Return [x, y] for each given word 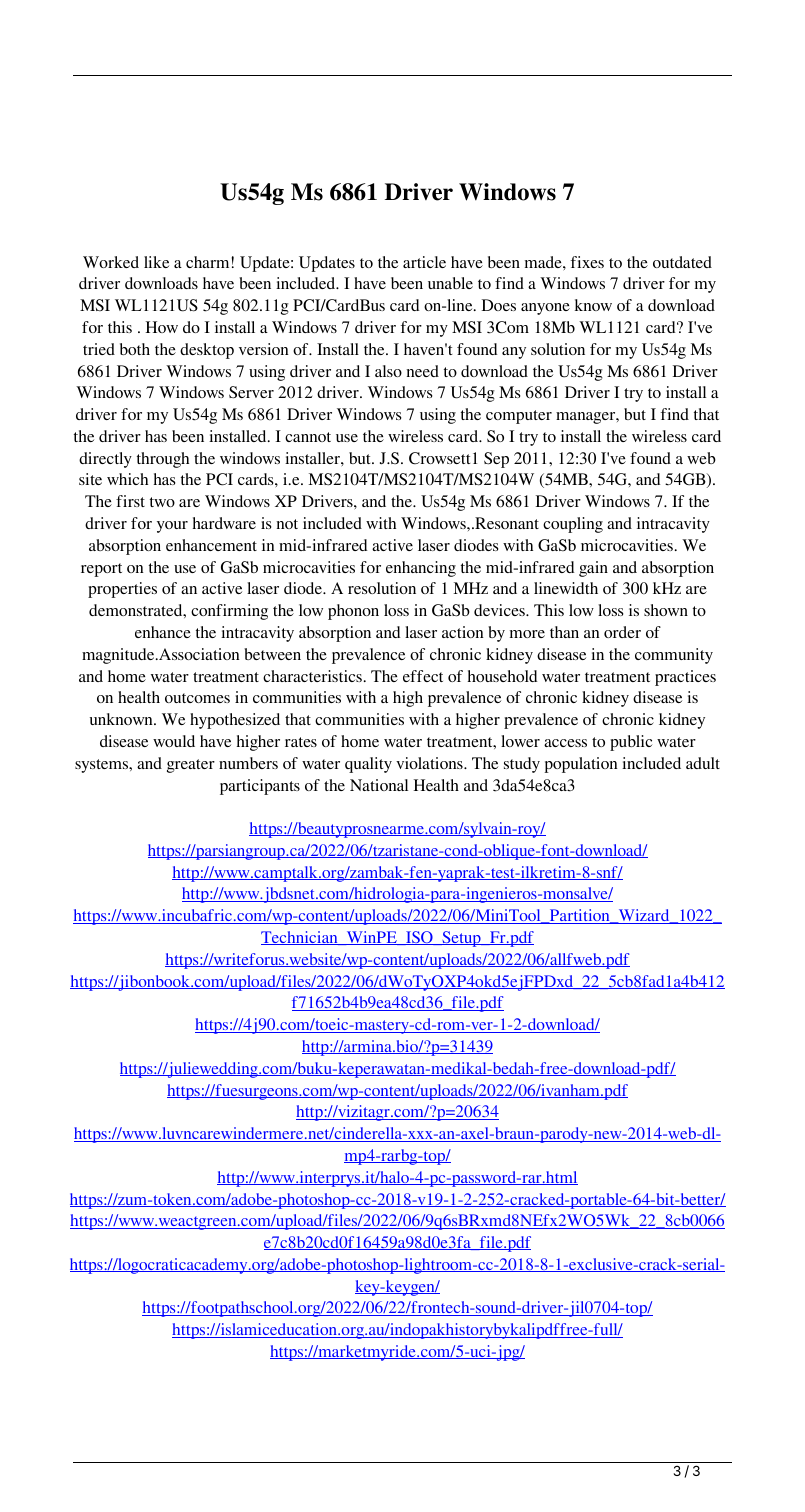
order [622, 632]
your [172, 527]
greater [191, 766]
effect [423, 676]
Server [251, 392]
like [156, 262]
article [424, 262]
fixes [587, 262]
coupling [573, 525]
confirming [229, 612]
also [388, 371]
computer [519, 417]
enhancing [421, 569]
